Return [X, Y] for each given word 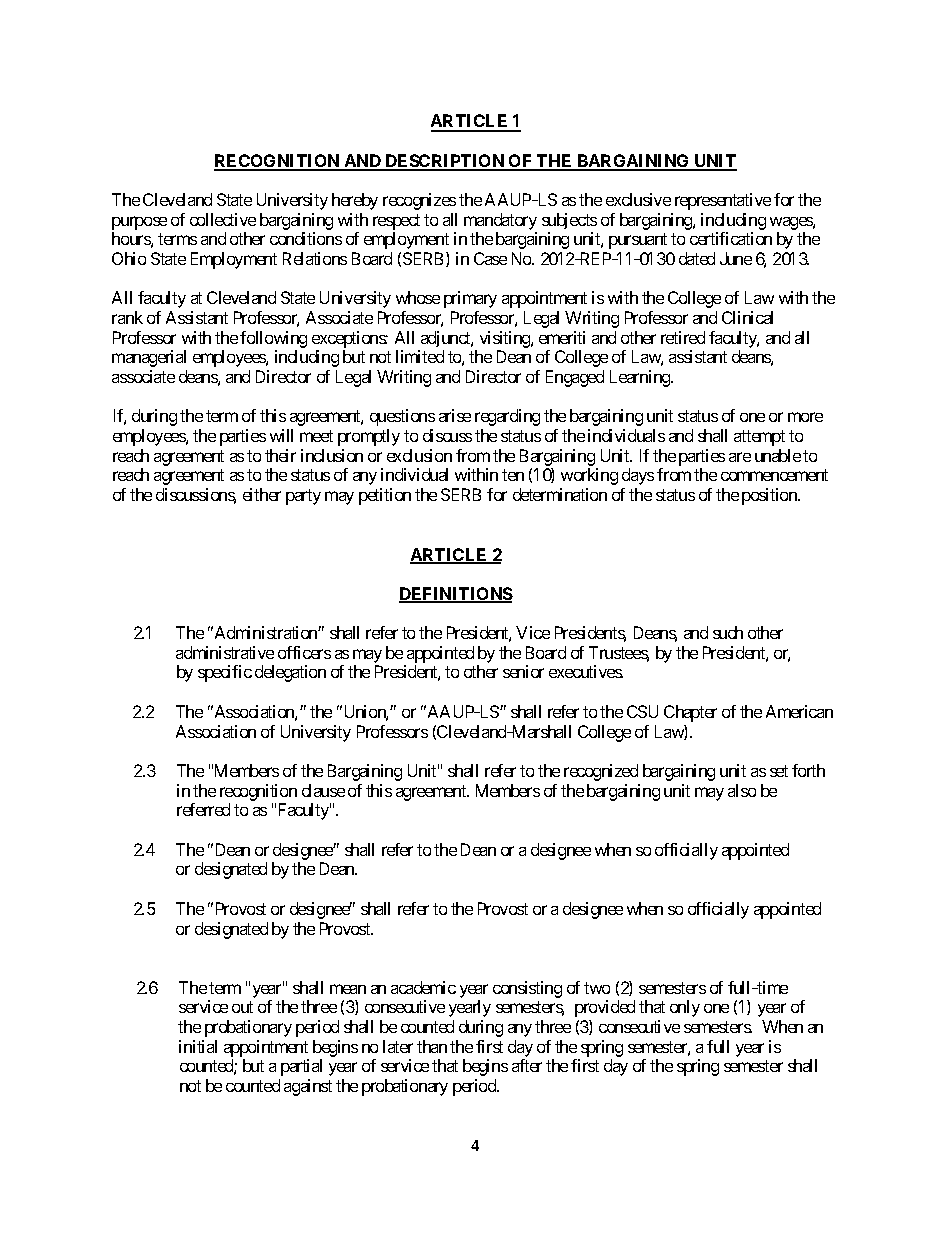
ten [513, 475]
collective [223, 219]
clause [323, 790]
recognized [601, 772]
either [262, 494]
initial [198, 1046]
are [740, 457]
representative [723, 201]
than [432, 1046]
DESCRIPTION [445, 162]
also [742, 790]
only [685, 1008]
